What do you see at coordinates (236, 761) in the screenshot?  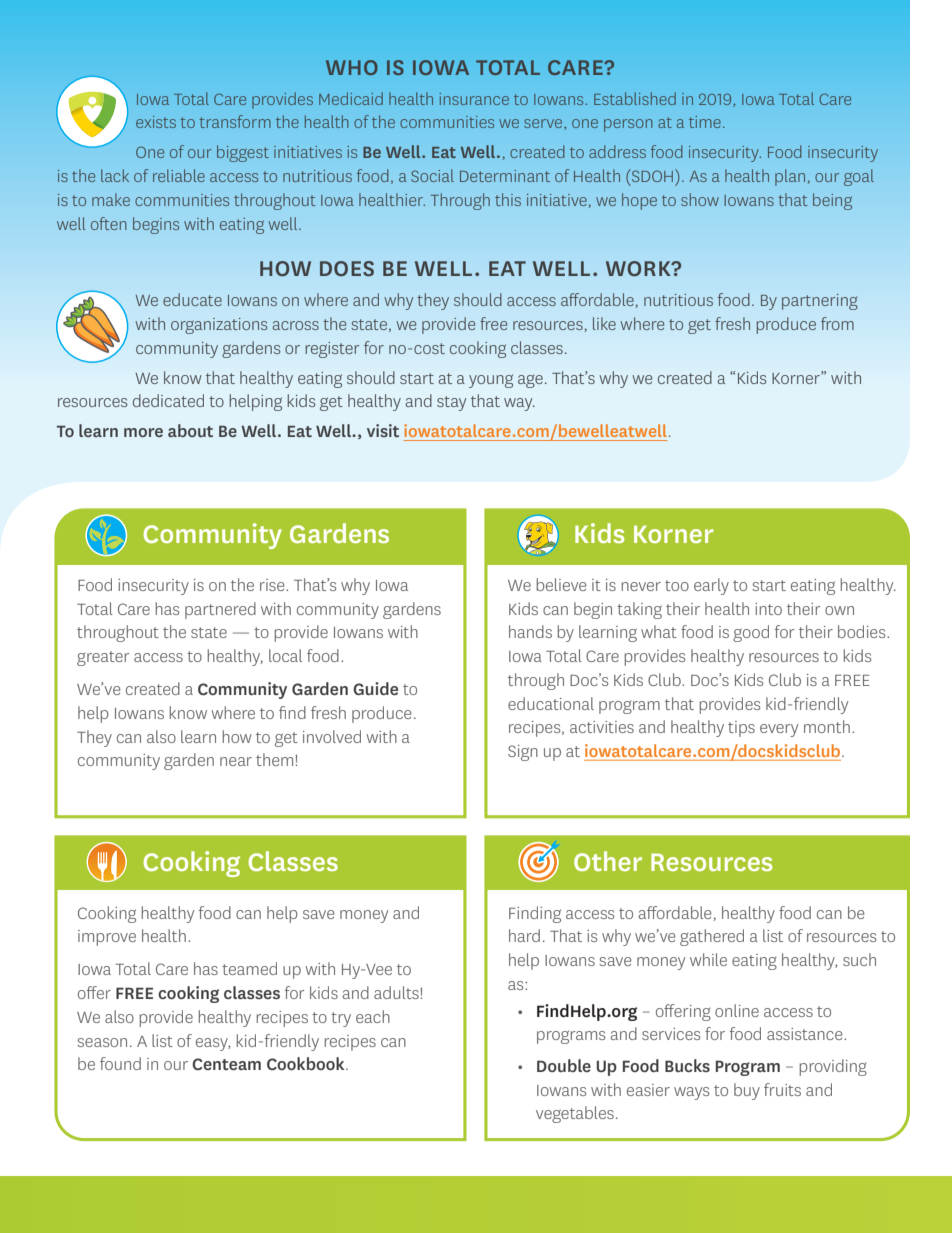 I see `near` at bounding box center [236, 761].
